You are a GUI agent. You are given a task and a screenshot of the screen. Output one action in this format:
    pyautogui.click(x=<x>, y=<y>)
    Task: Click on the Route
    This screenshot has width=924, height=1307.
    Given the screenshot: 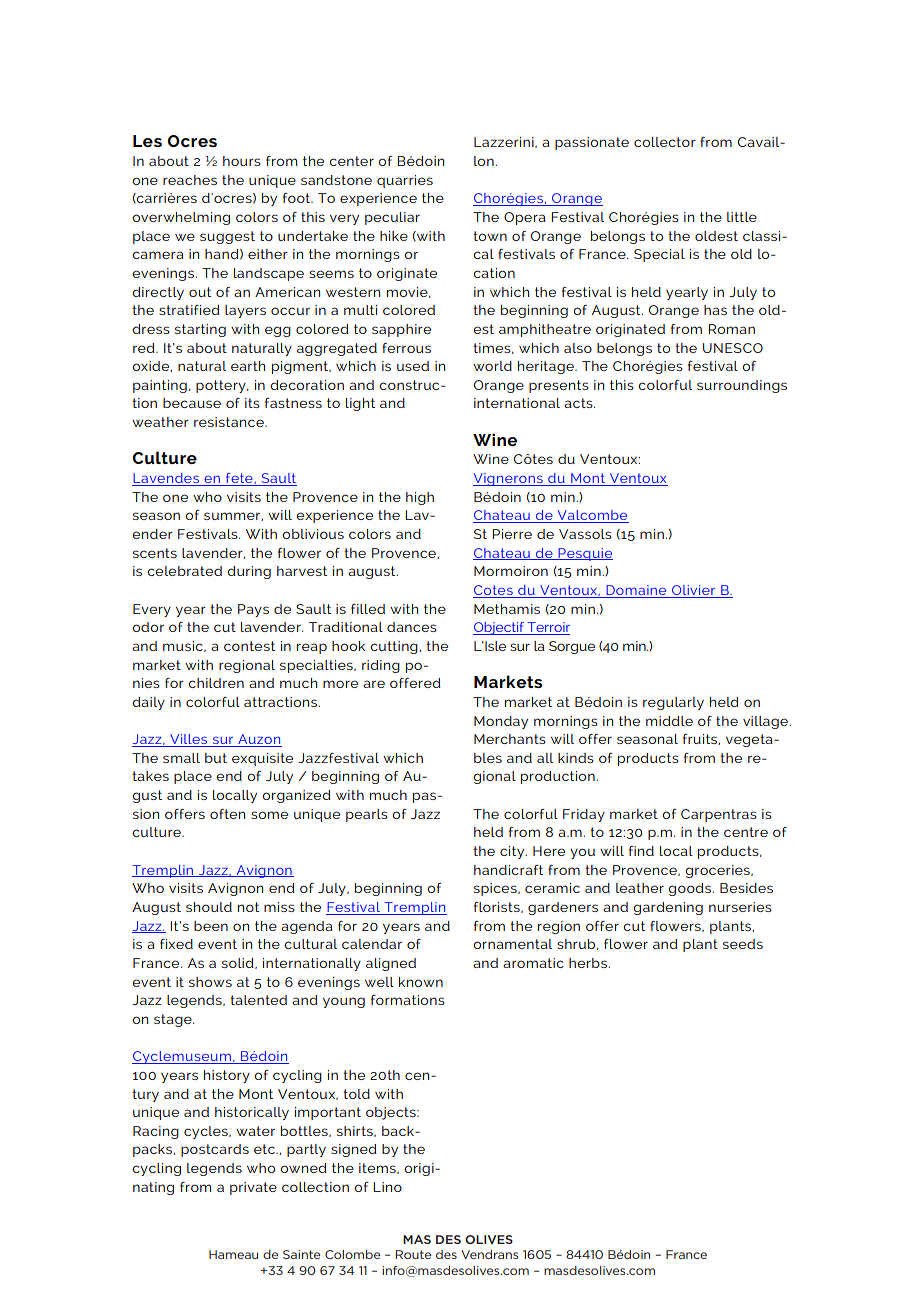 What is the action you would take?
    pyautogui.click(x=413, y=1254)
